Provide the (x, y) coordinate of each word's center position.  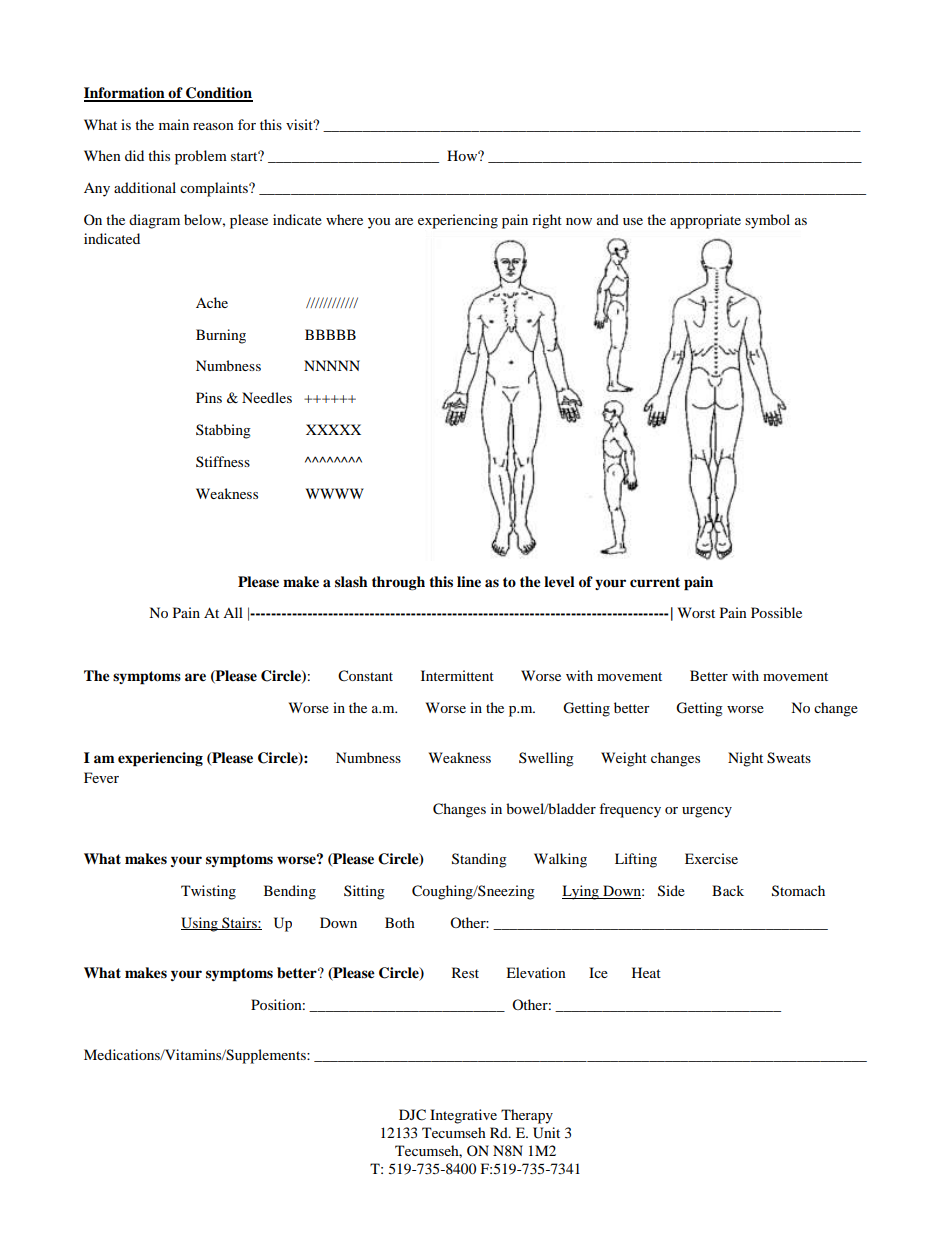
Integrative (463, 1116)
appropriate (705, 221)
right (547, 221)
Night (745, 759)
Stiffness (223, 461)
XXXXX (333, 429)
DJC (412, 1115)
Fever (101, 777)
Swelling (546, 759)
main (174, 124)
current (655, 582)
